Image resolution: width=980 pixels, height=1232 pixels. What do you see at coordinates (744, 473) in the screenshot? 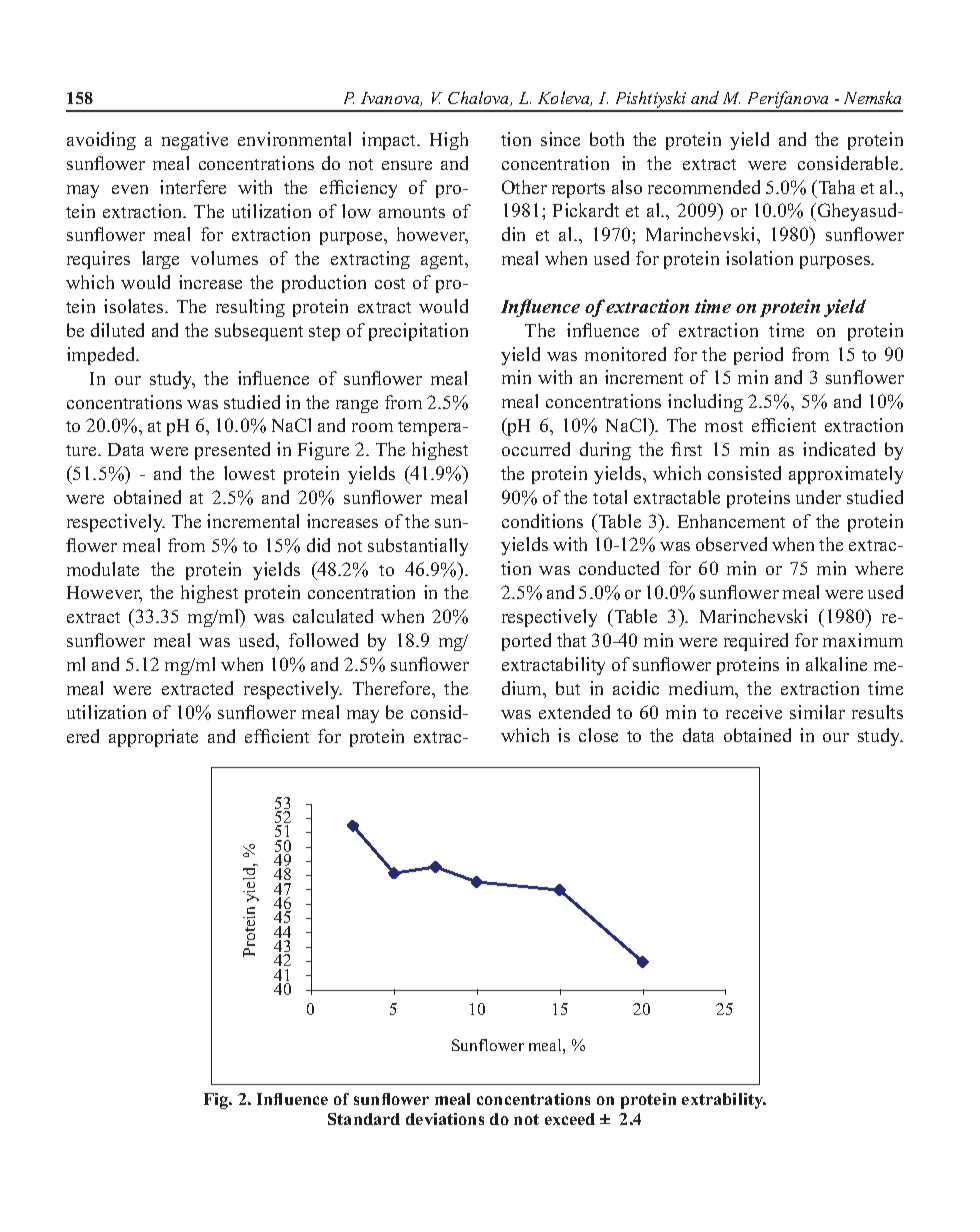
I see `consisted` at bounding box center [744, 473].
